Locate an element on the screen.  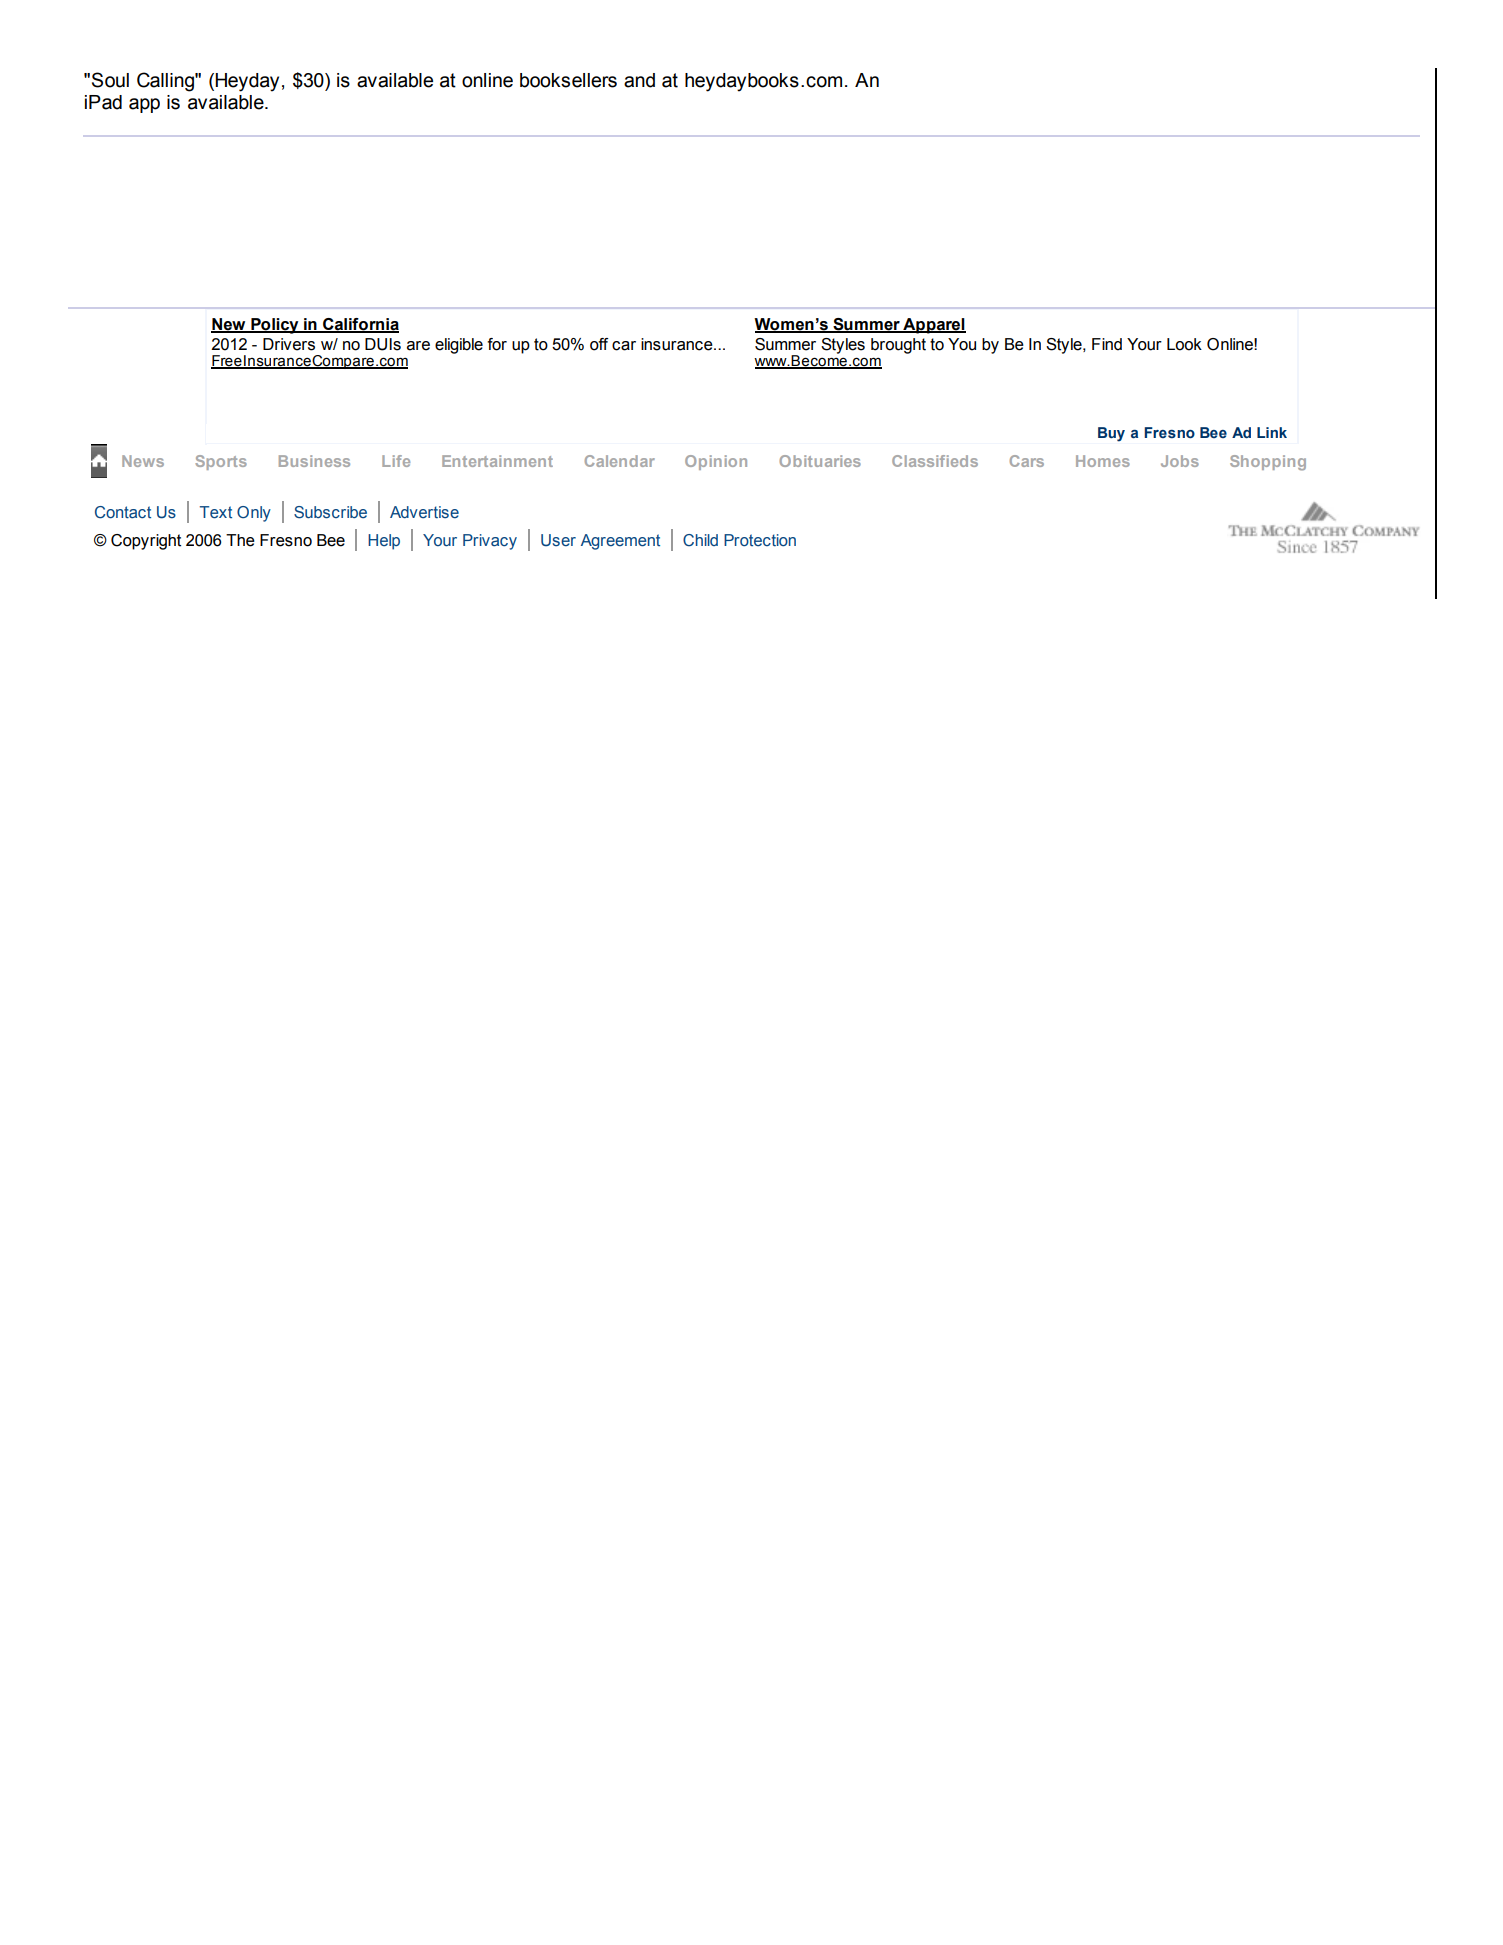
The is located at coordinates (240, 540).
